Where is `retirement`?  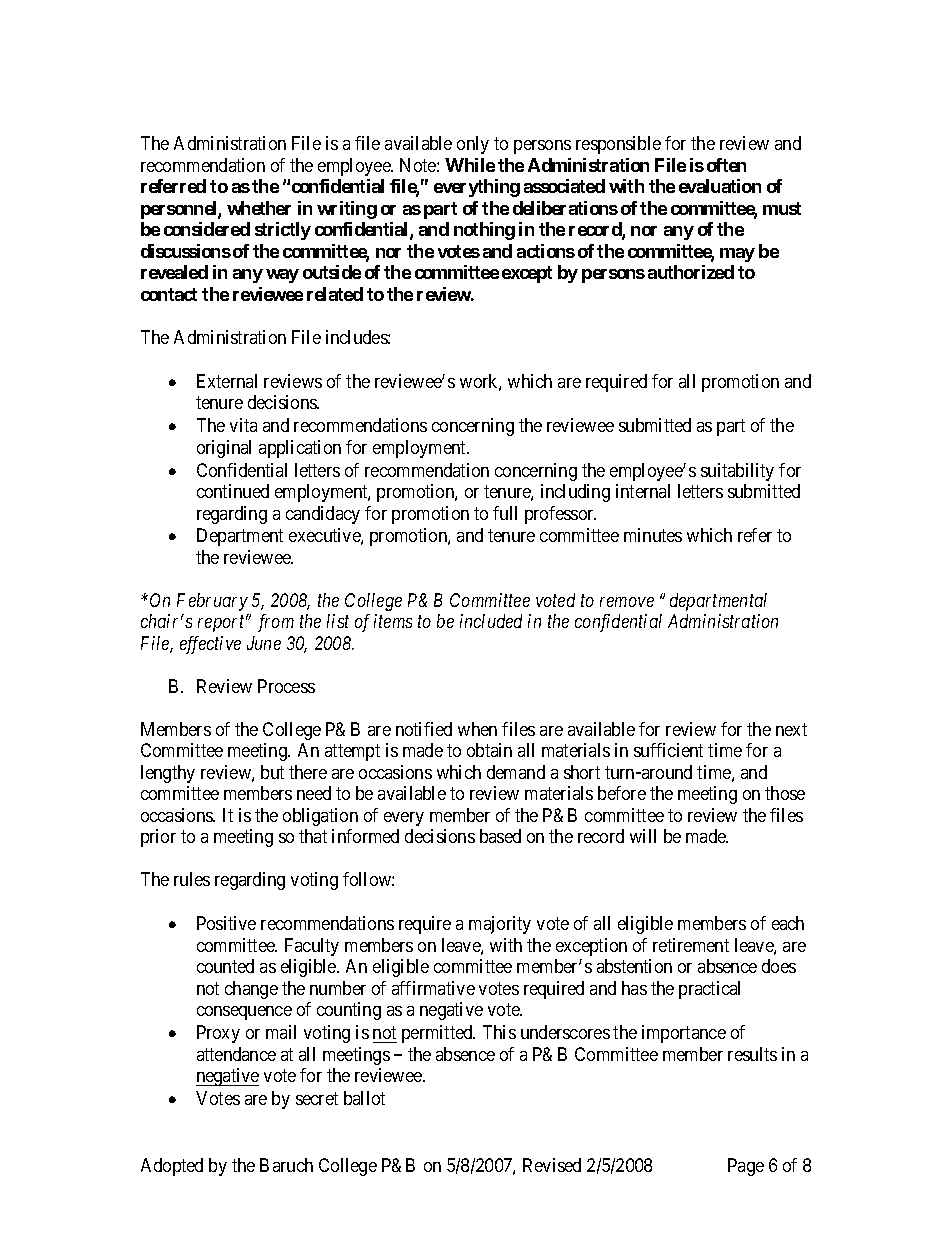 retirement is located at coordinates (691, 945).
